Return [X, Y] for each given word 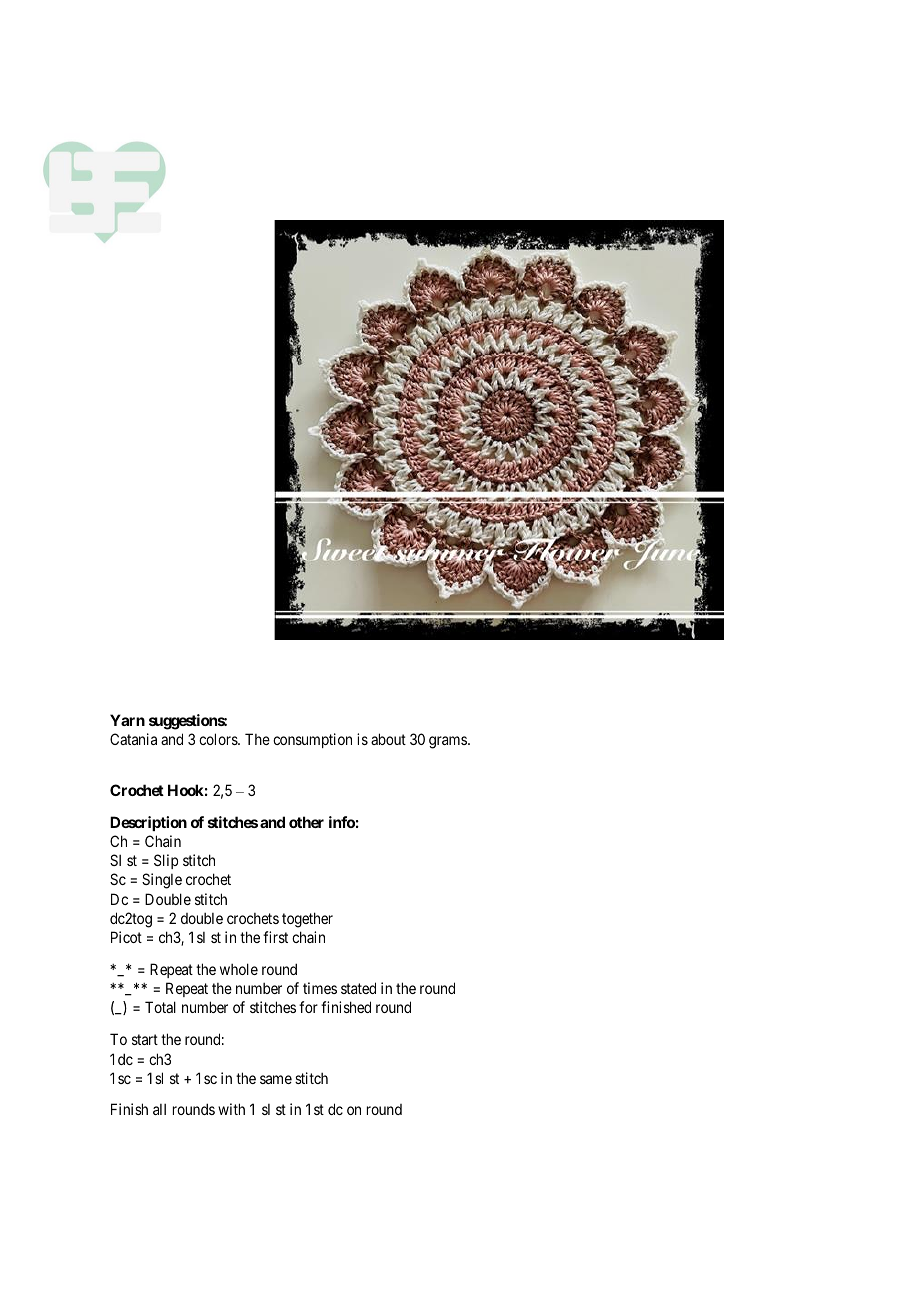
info [342, 822]
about [388, 739]
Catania [133, 739]
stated [358, 988]
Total [160, 1007]
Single [162, 881]
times [320, 988]
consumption [312, 740]
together [307, 920]
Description [148, 823]
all [159, 1109]
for [308, 1007]
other [306, 822]
